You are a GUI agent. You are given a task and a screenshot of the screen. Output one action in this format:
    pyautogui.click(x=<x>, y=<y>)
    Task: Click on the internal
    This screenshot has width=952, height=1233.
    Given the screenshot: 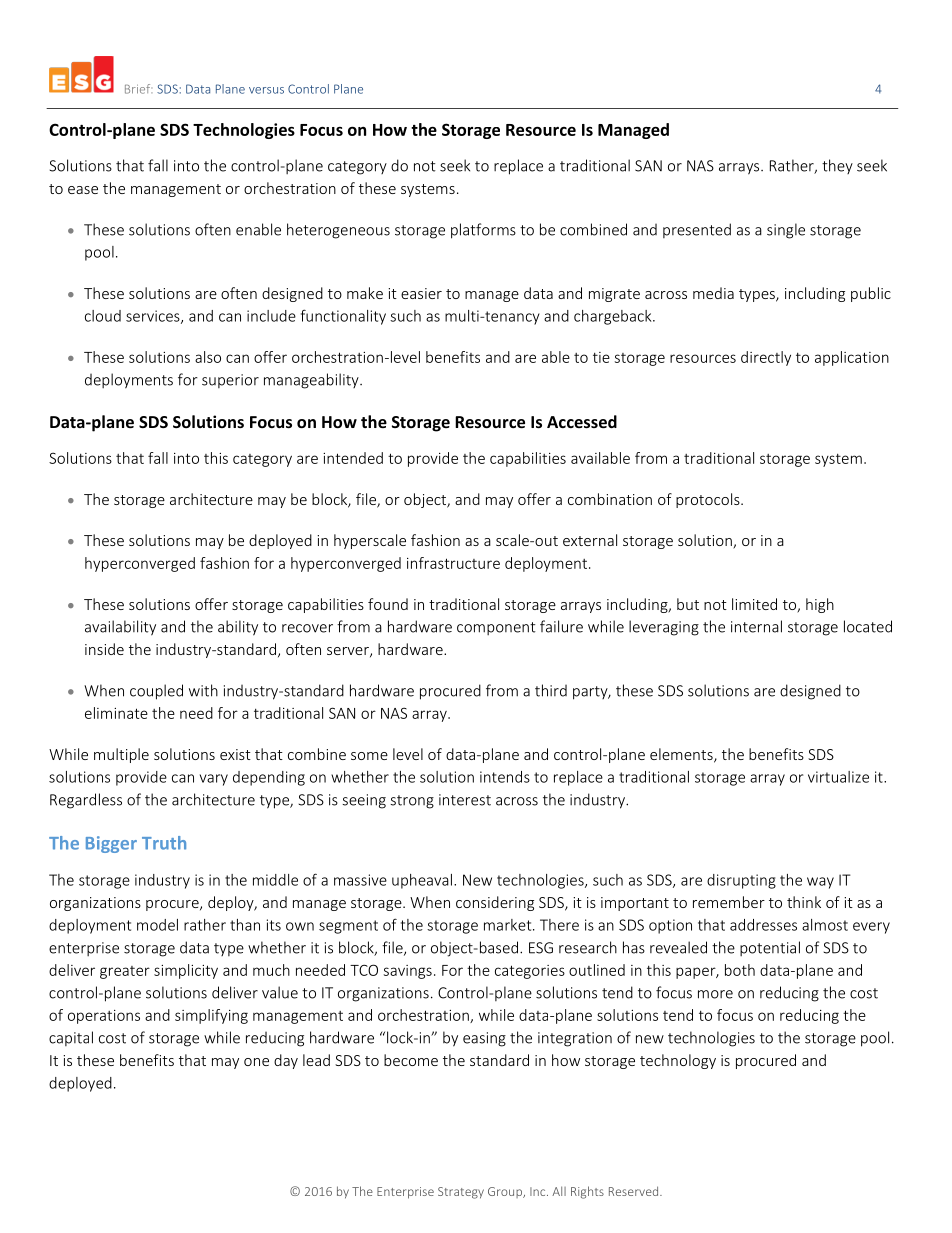 What is the action you would take?
    pyautogui.click(x=756, y=626)
